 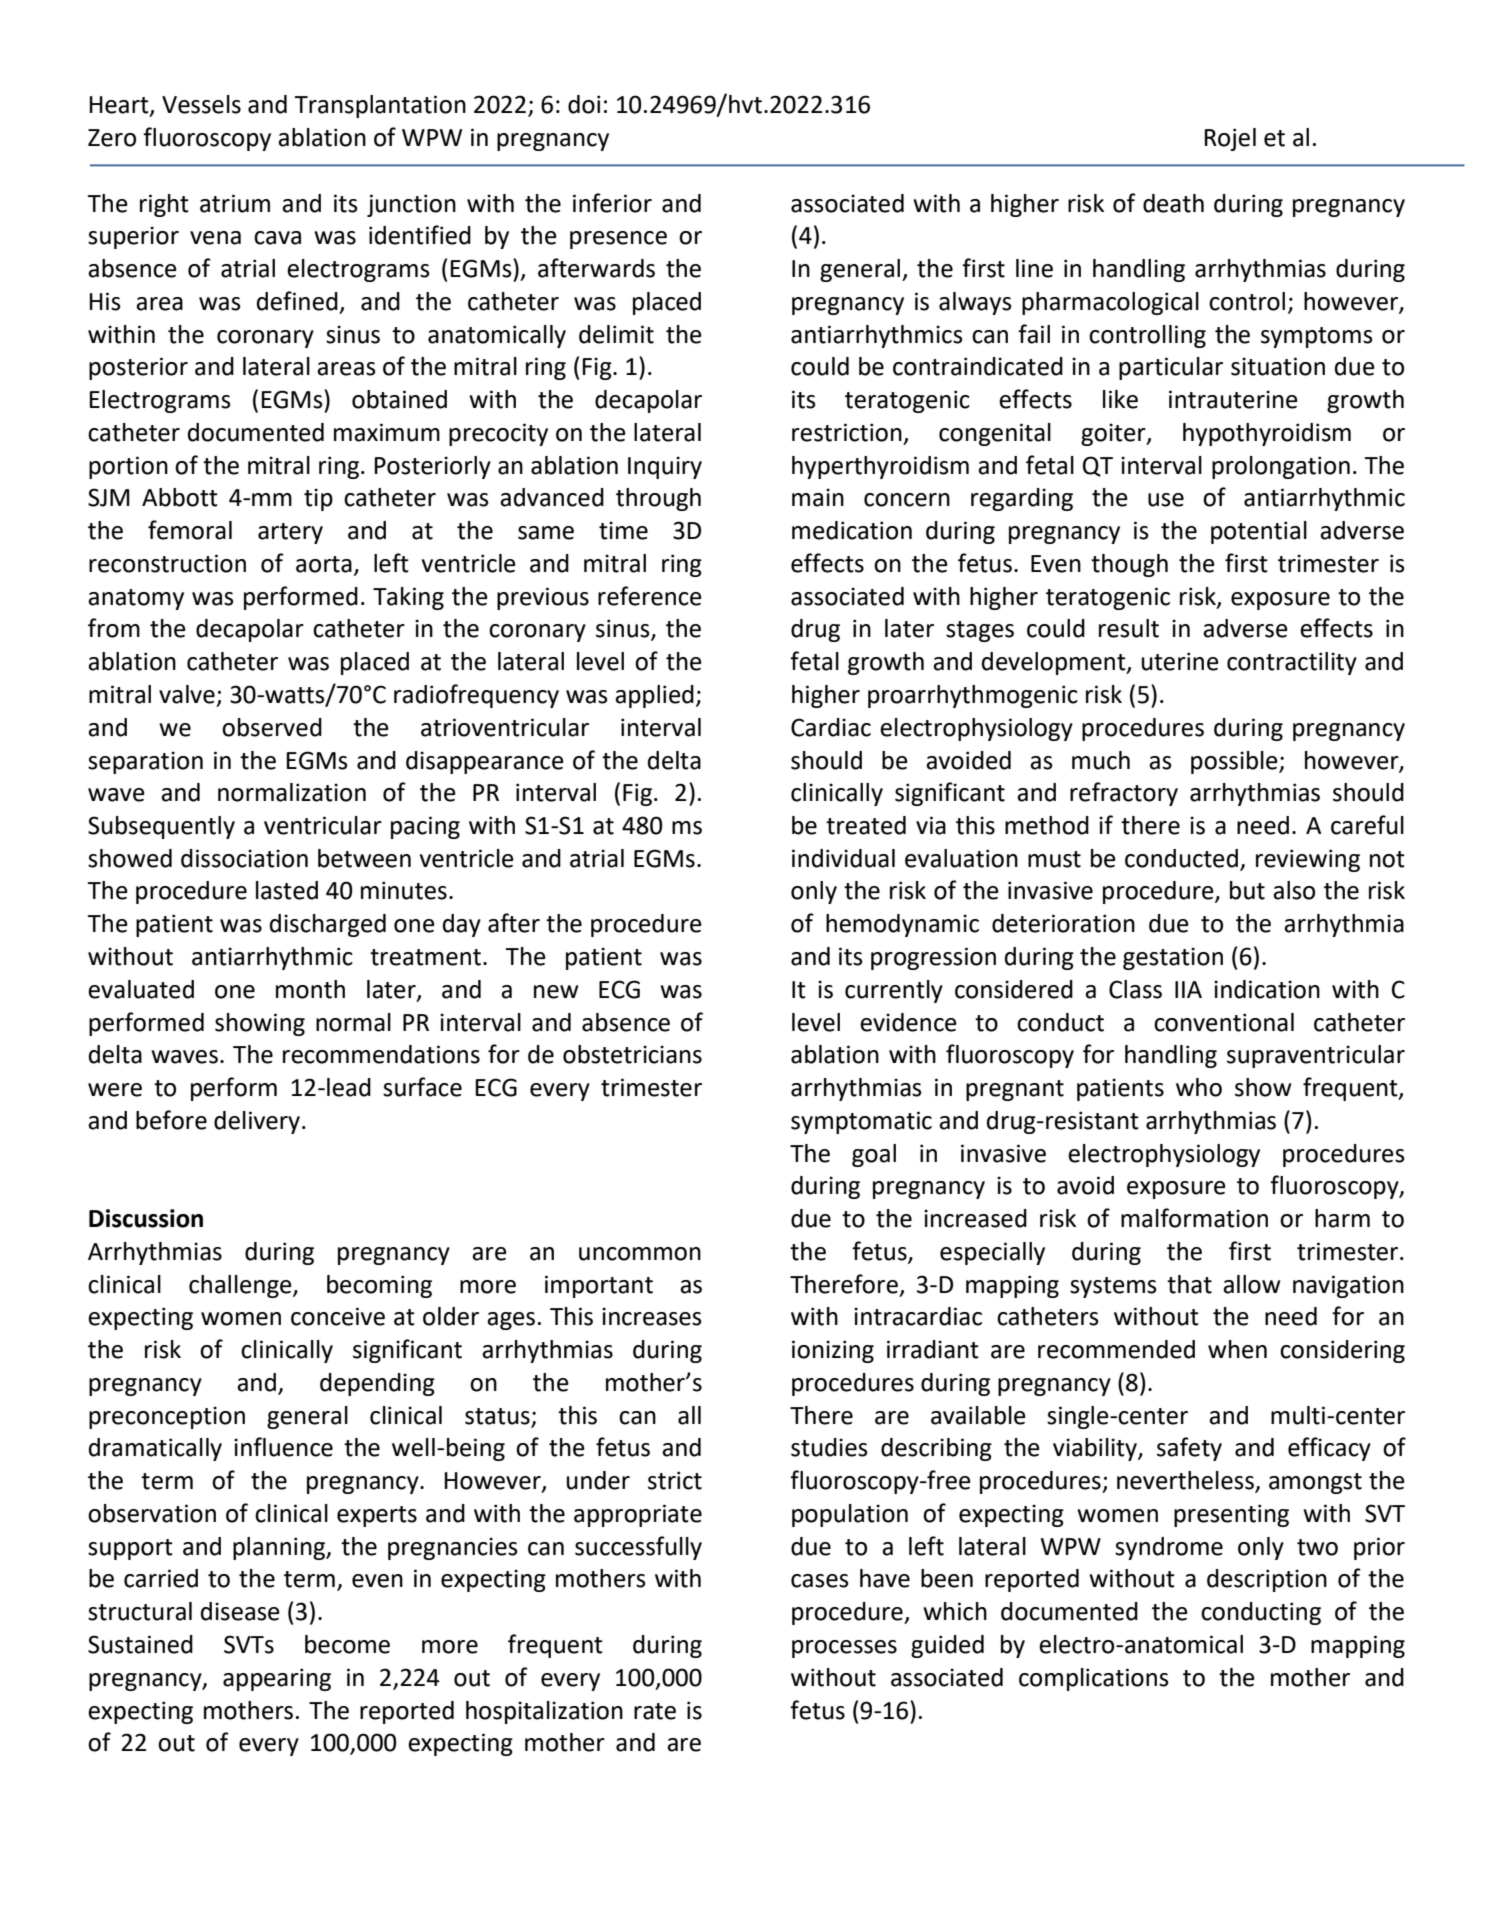 What do you see at coordinates (258, 1122) in the page?
I see `delivery` at bounding box center [258, 1122].
